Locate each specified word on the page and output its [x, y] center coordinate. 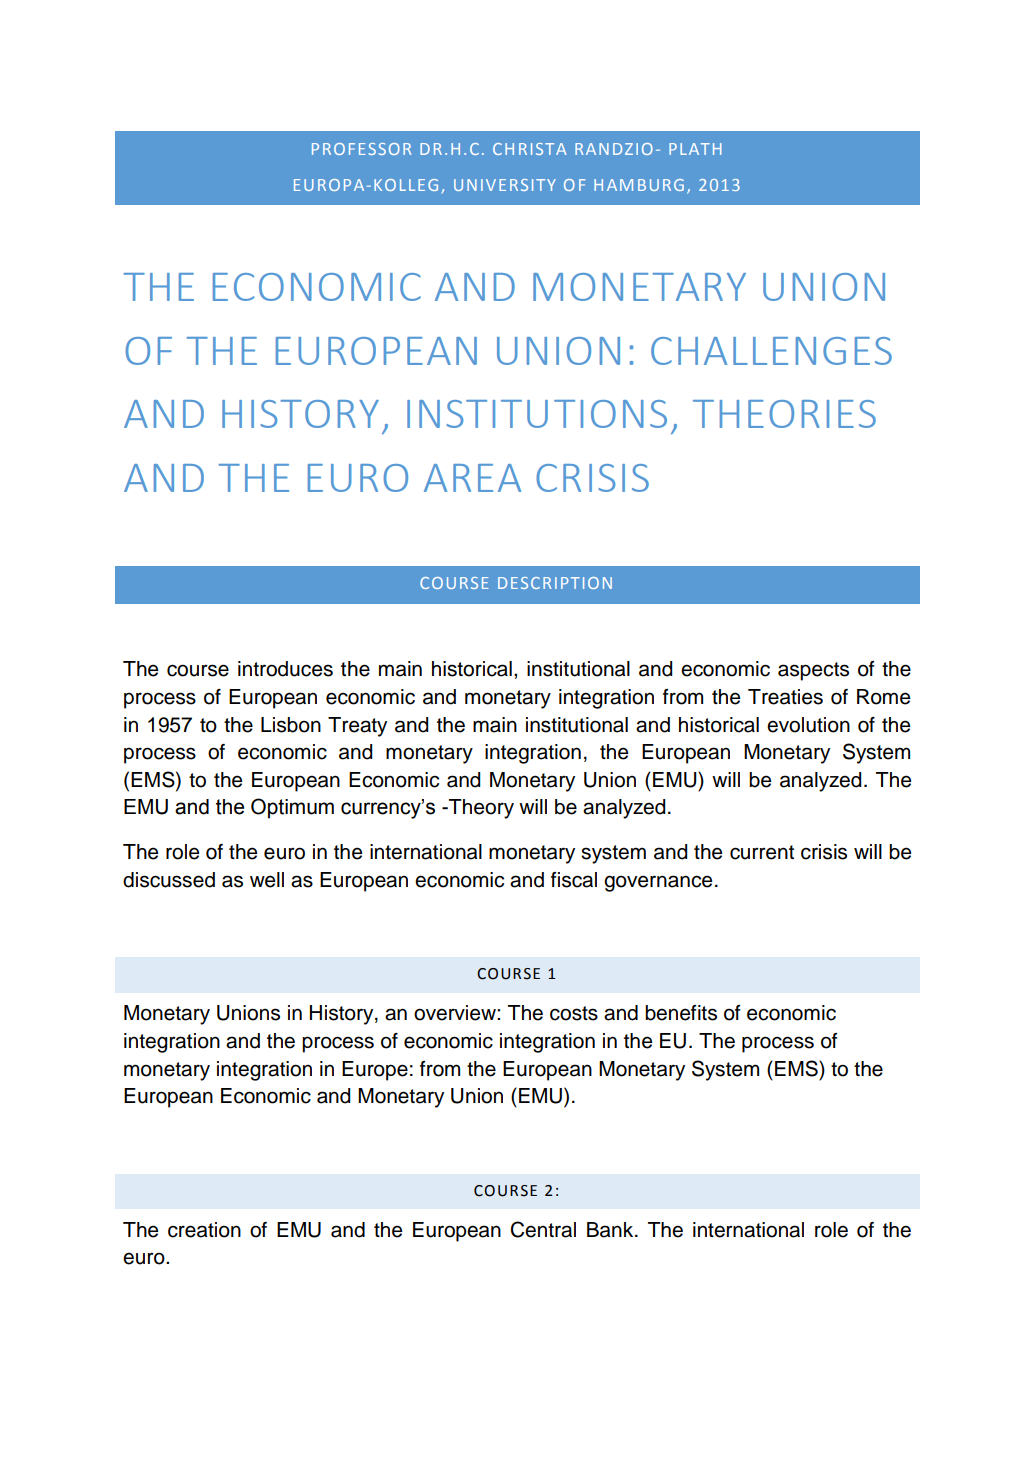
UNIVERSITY [505, 185]
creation [204, 1230]
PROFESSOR [361, 149]
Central [543, 1229]
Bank [611, 1230]
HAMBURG [639, 185]
